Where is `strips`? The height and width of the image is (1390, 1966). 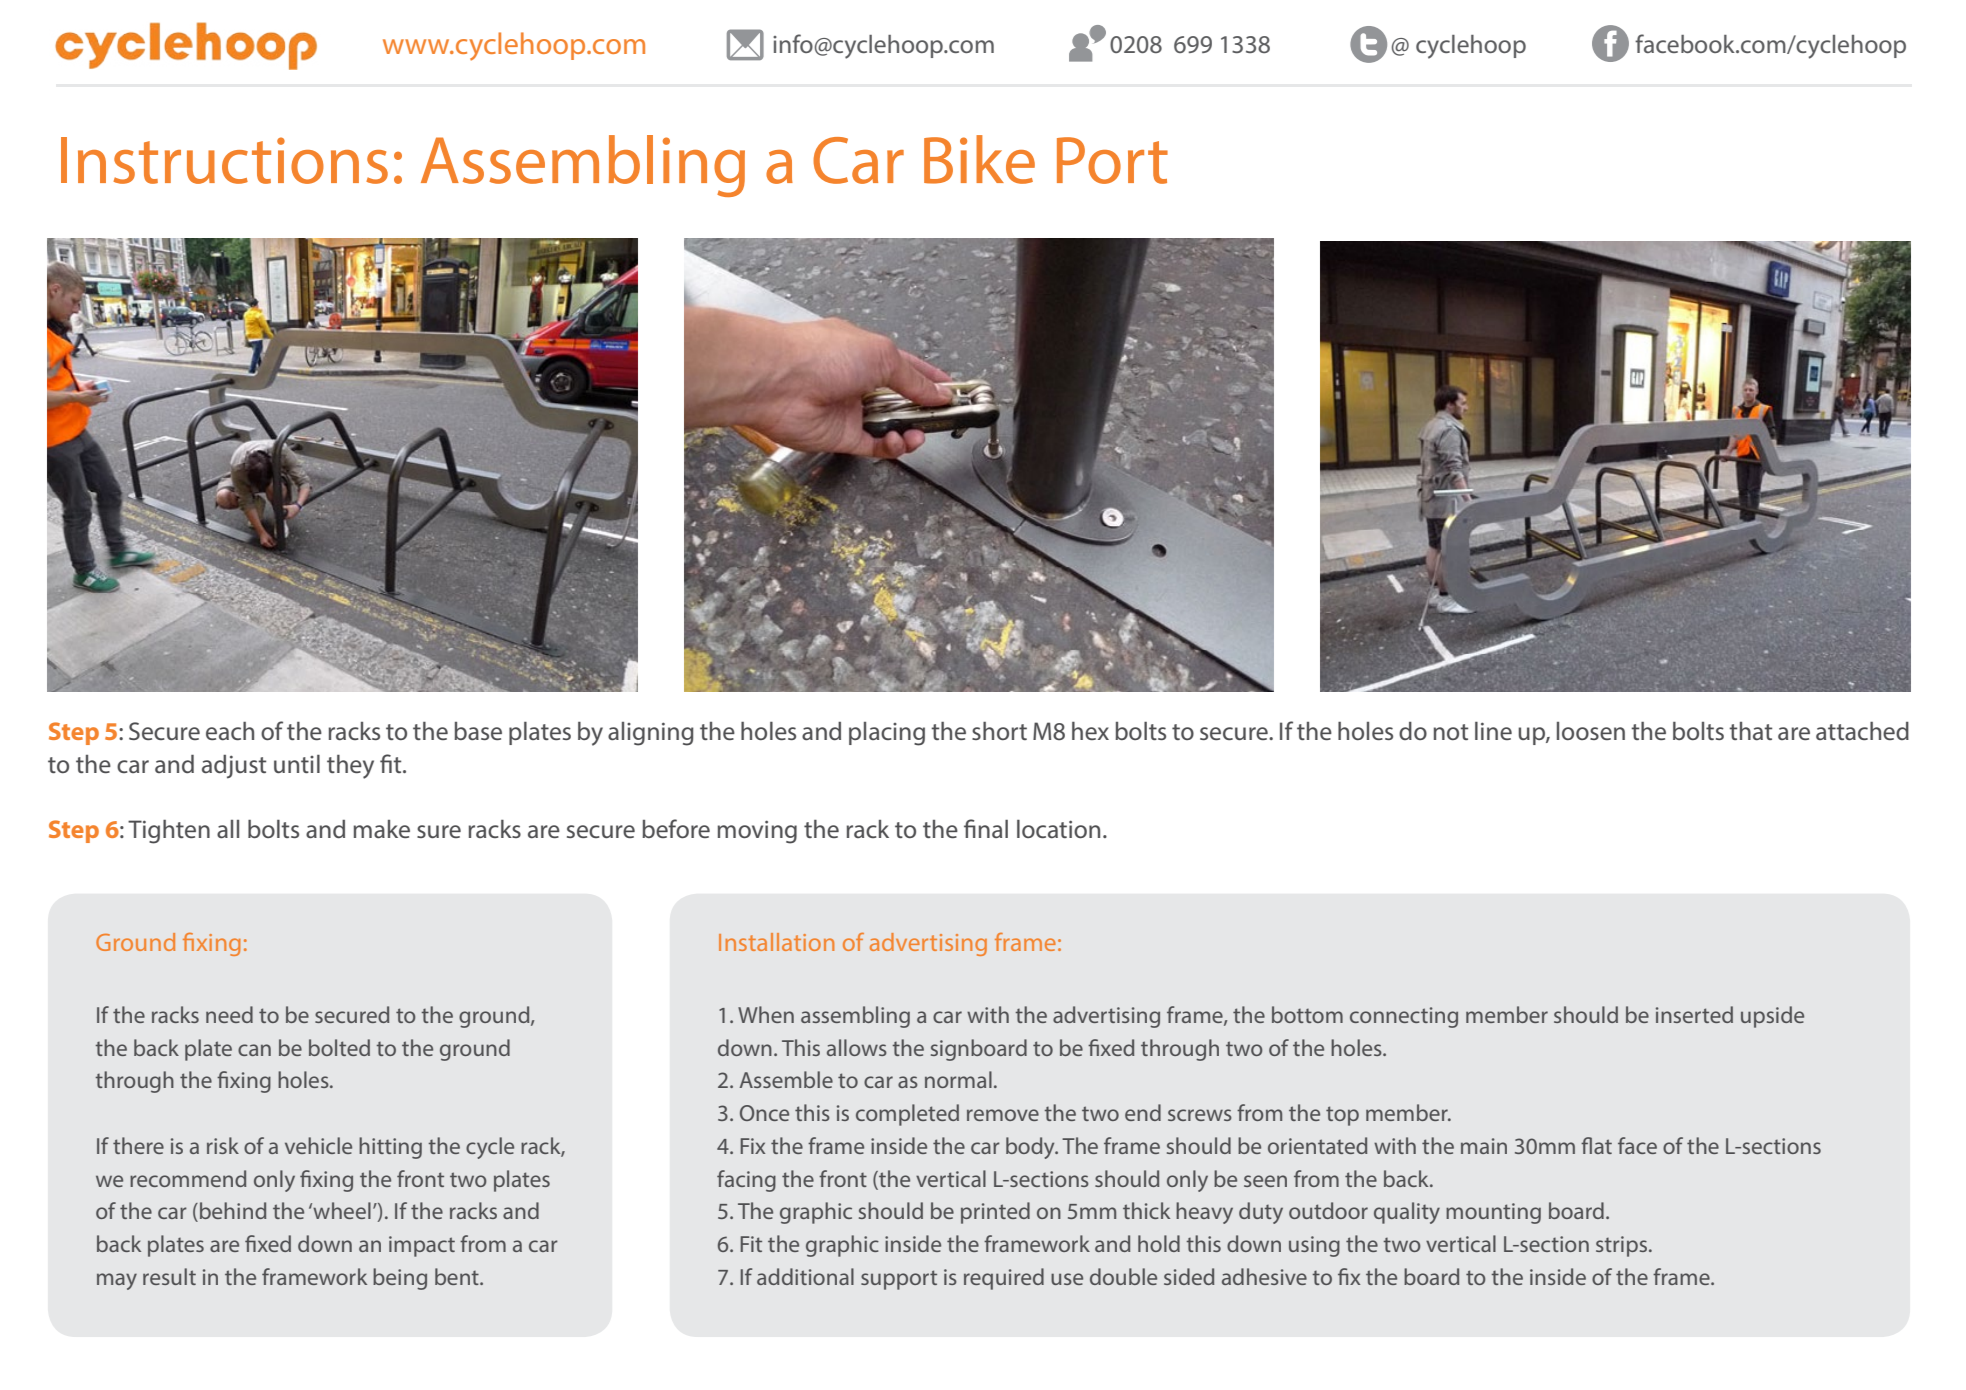
strips is located at coordinates (1623, 1246).
